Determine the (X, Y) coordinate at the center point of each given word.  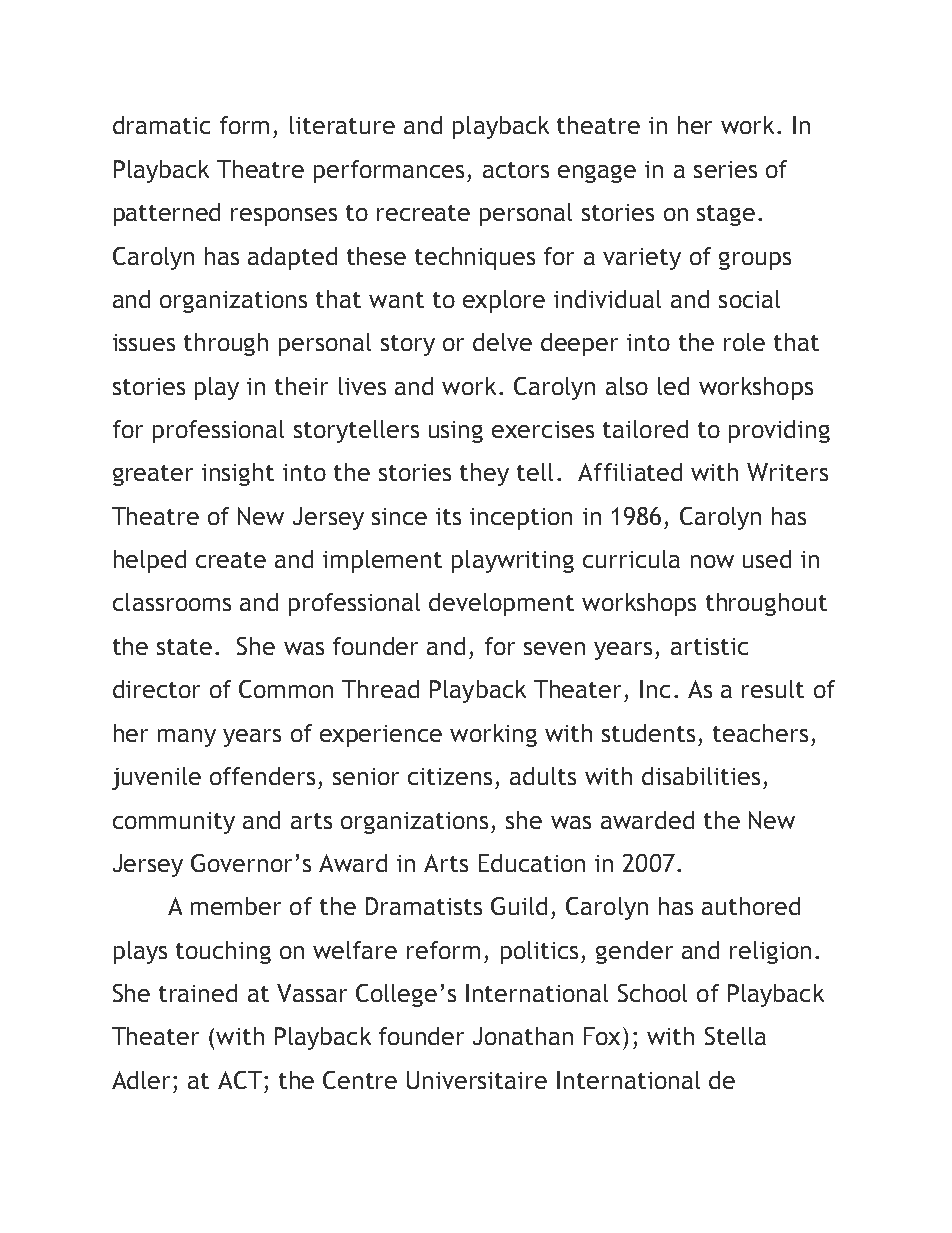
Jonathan (523, 1036)
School (652, 993)
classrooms (172, 602)
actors (516, 170)
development (501, 604)
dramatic (161, 125)
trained (198, 993)
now (712, 561)
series (725, 169)
